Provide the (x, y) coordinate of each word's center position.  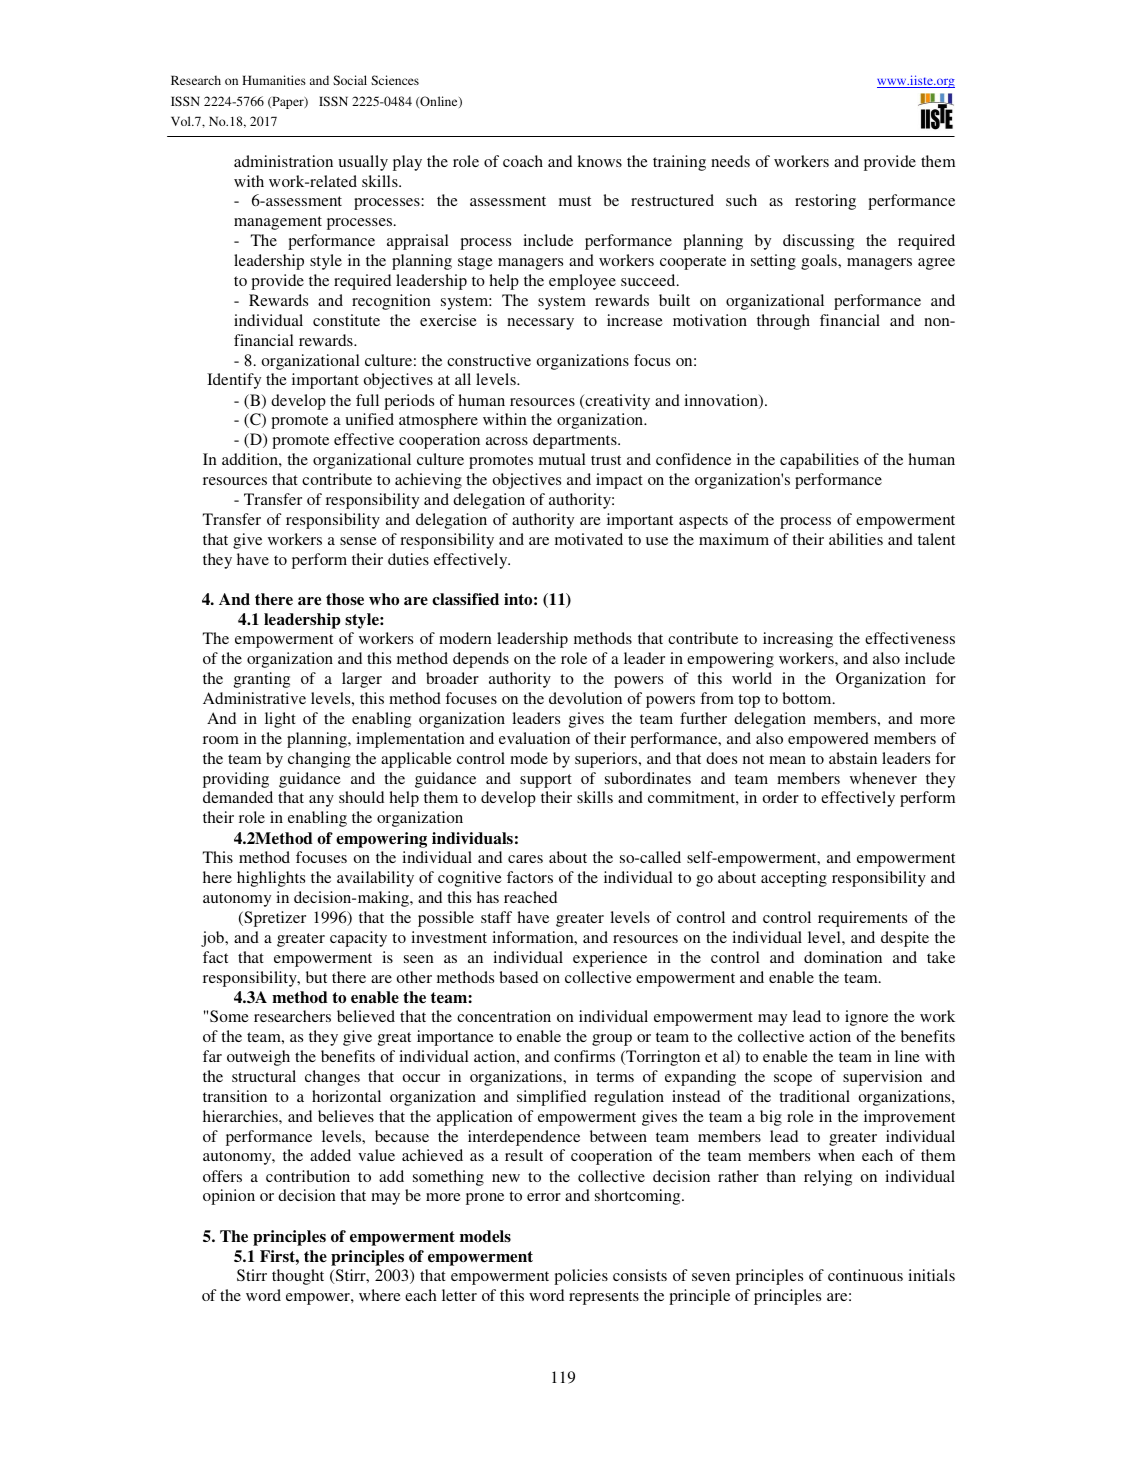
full (367, 400)
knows (599, 161)
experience (610, 959)
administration (283, 161)
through (783, 322)
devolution (585, 698)
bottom (808, 698)
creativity (616, 402)
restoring (825, 202)
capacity (358, 939)
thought (298, 1277)
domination (843, 957)
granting (262, 680)
